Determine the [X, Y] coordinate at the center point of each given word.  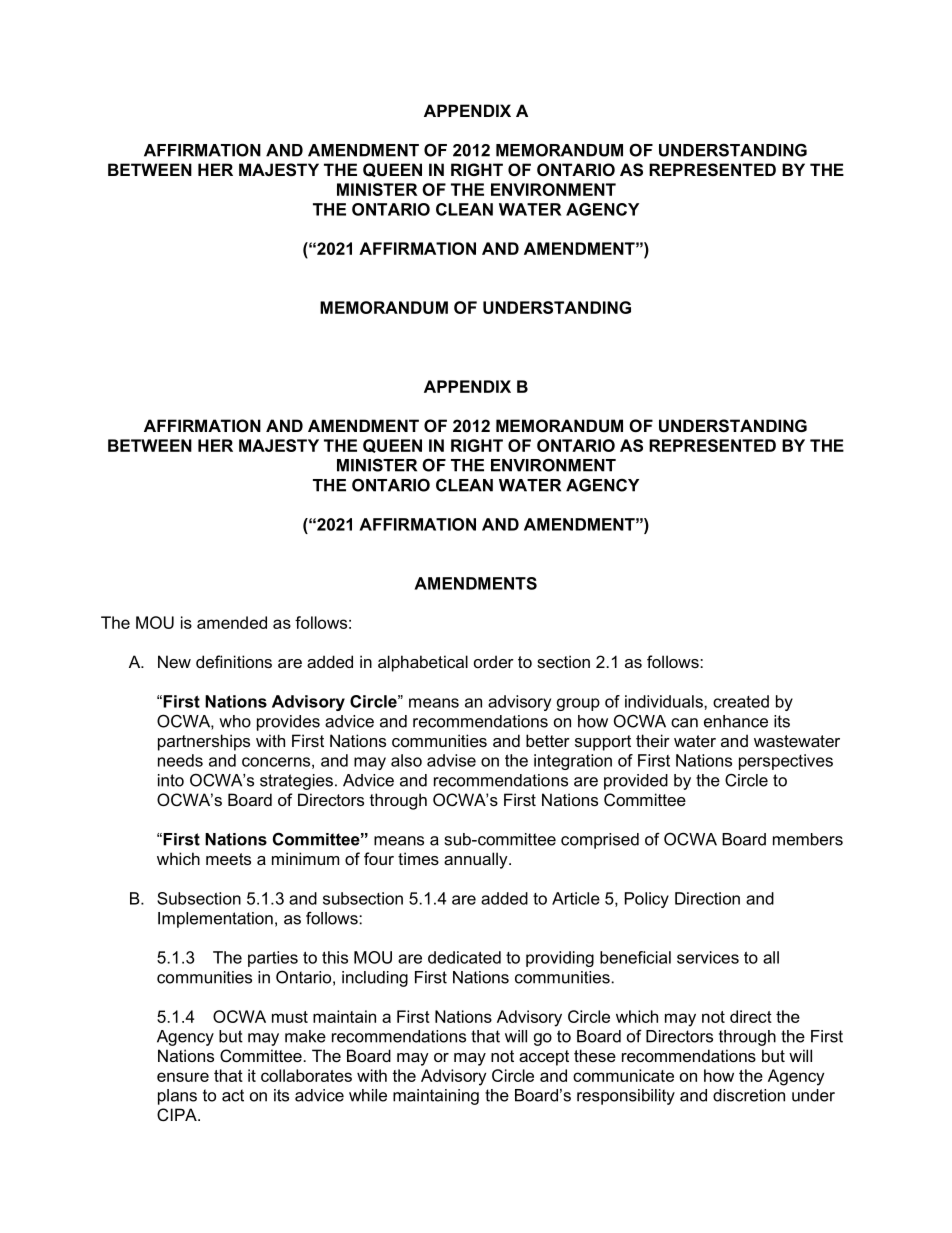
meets [228, 859]
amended [232, 622]
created [741, 701]
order [494, 661]
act [233, 1095]
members [808, 839]
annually [477, 860]
